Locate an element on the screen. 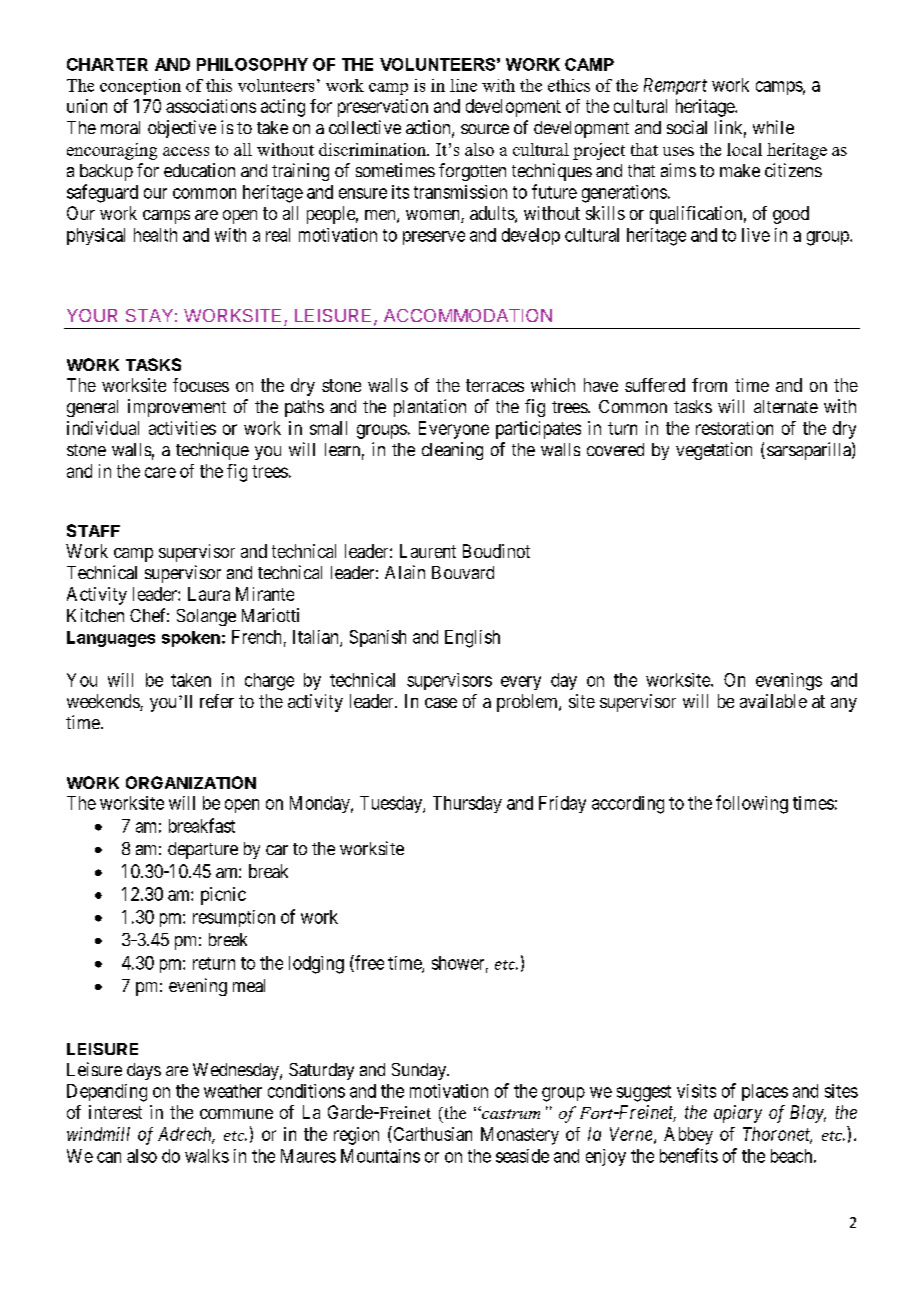  restoration is located at coordinates (734, 428).
